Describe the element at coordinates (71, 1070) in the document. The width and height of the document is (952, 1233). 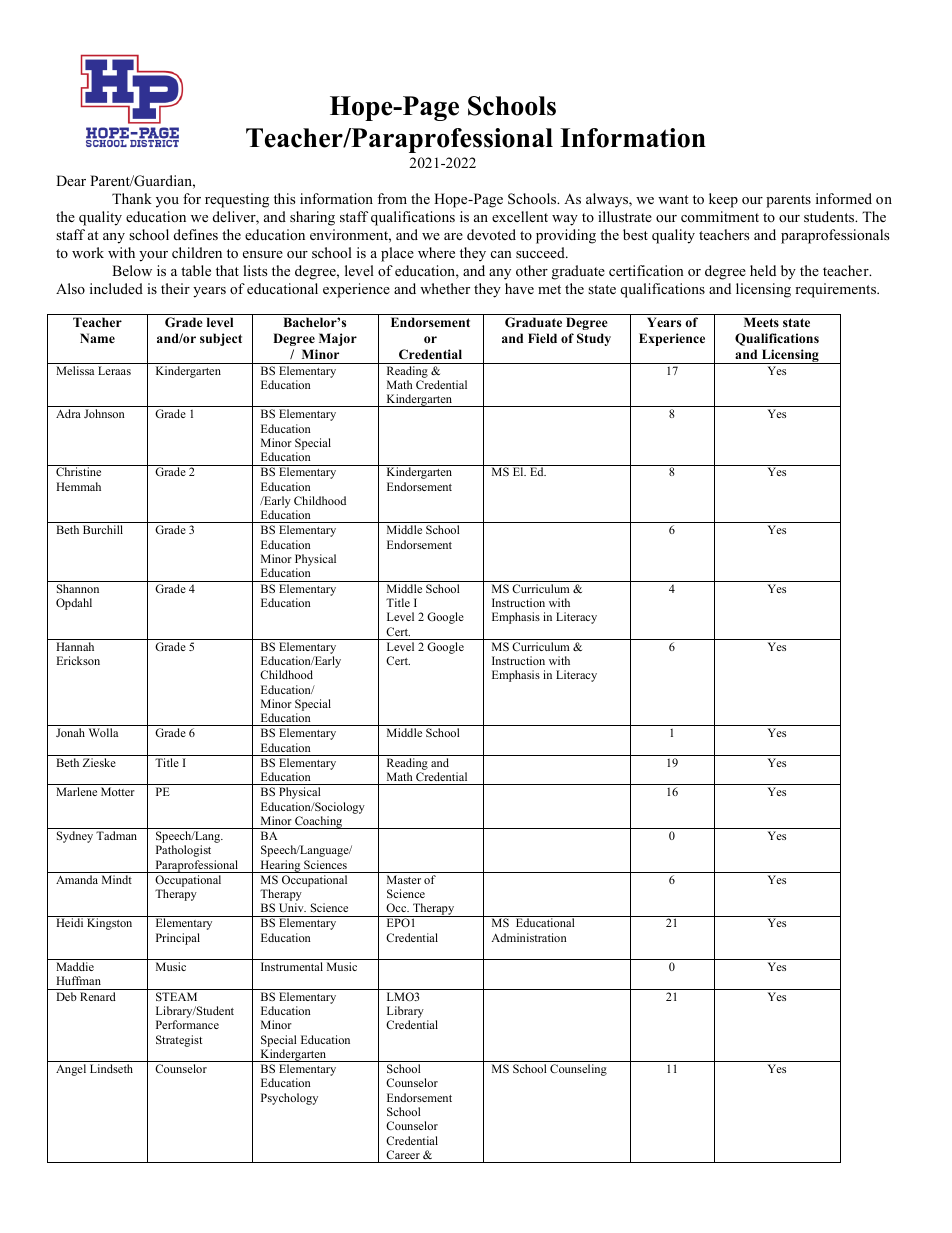
I see `Angel` at that location.
